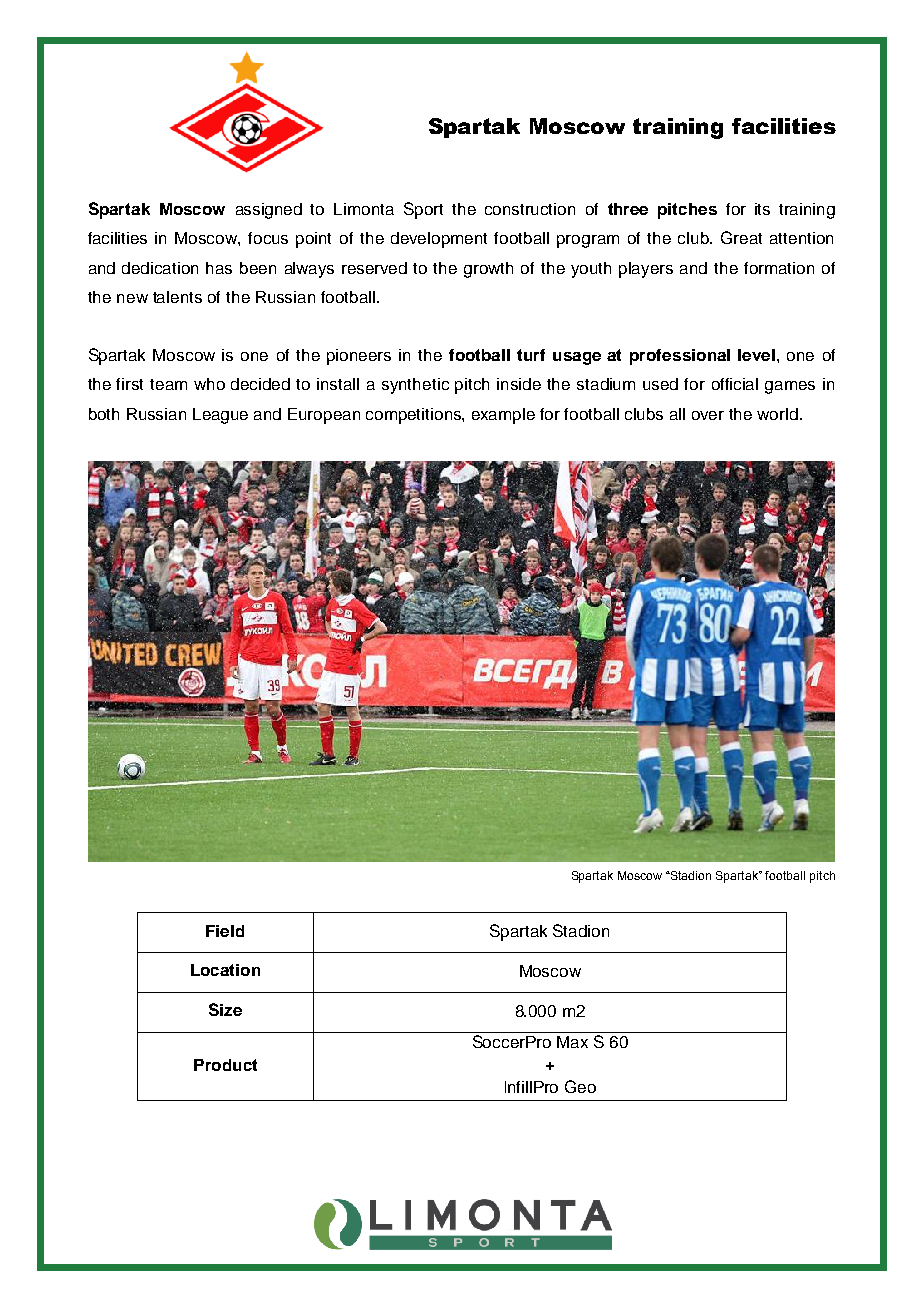 Image resolution: width=924 pixels, height=1308 pixels. I want to click on Max, so click(572, 1042).
